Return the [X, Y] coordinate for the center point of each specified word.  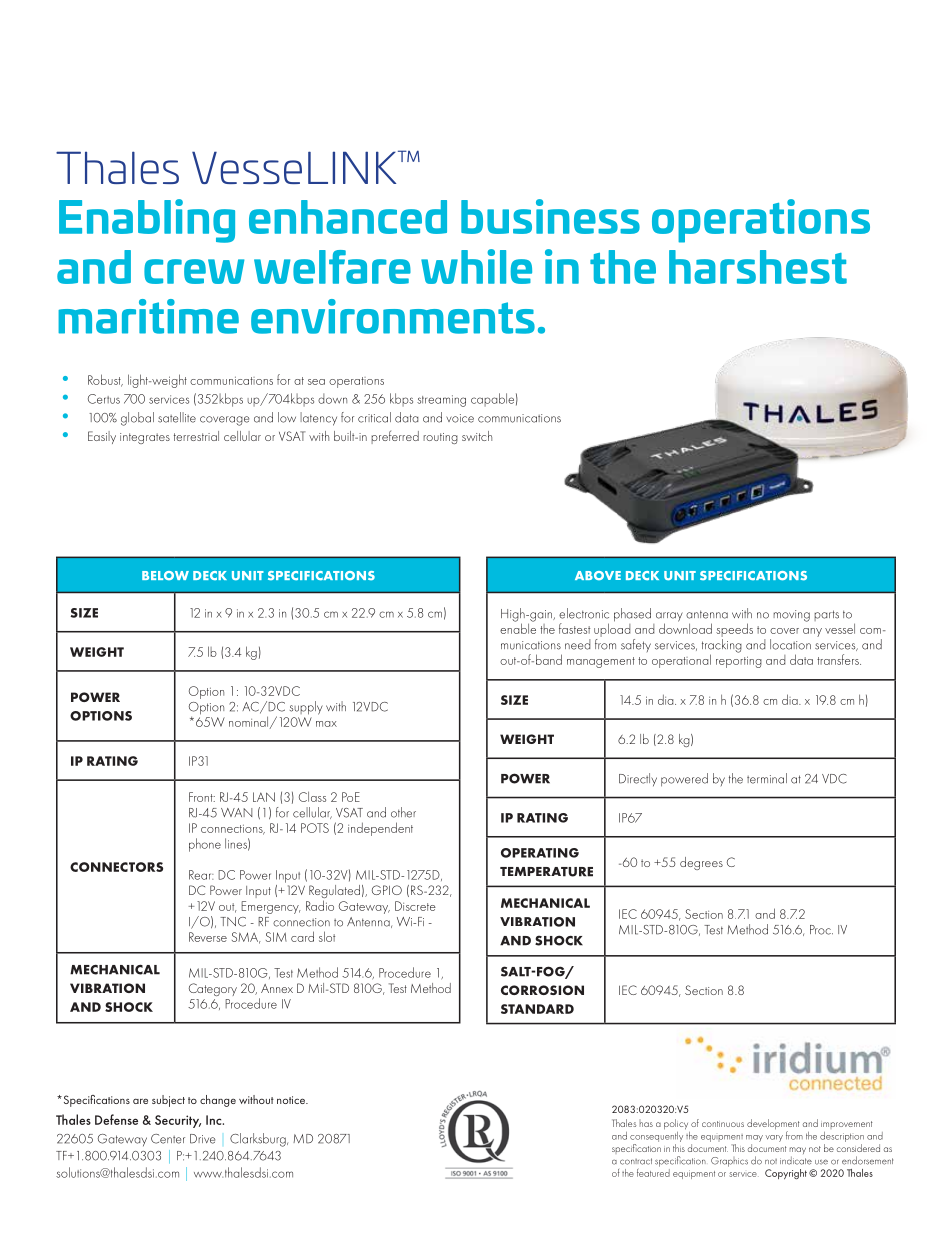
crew [194, 271]
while [476, 266]
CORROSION [542, 990]
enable [518, 627]
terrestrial [196, 436]
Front [202, 797]
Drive [202, 1139]
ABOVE [598, 575]
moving [791, 616]
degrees [701, 863]
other [403, 812]
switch [477, 436]
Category [213, 989]
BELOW [165, 575]
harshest [758, 267]
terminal [767, 778]
